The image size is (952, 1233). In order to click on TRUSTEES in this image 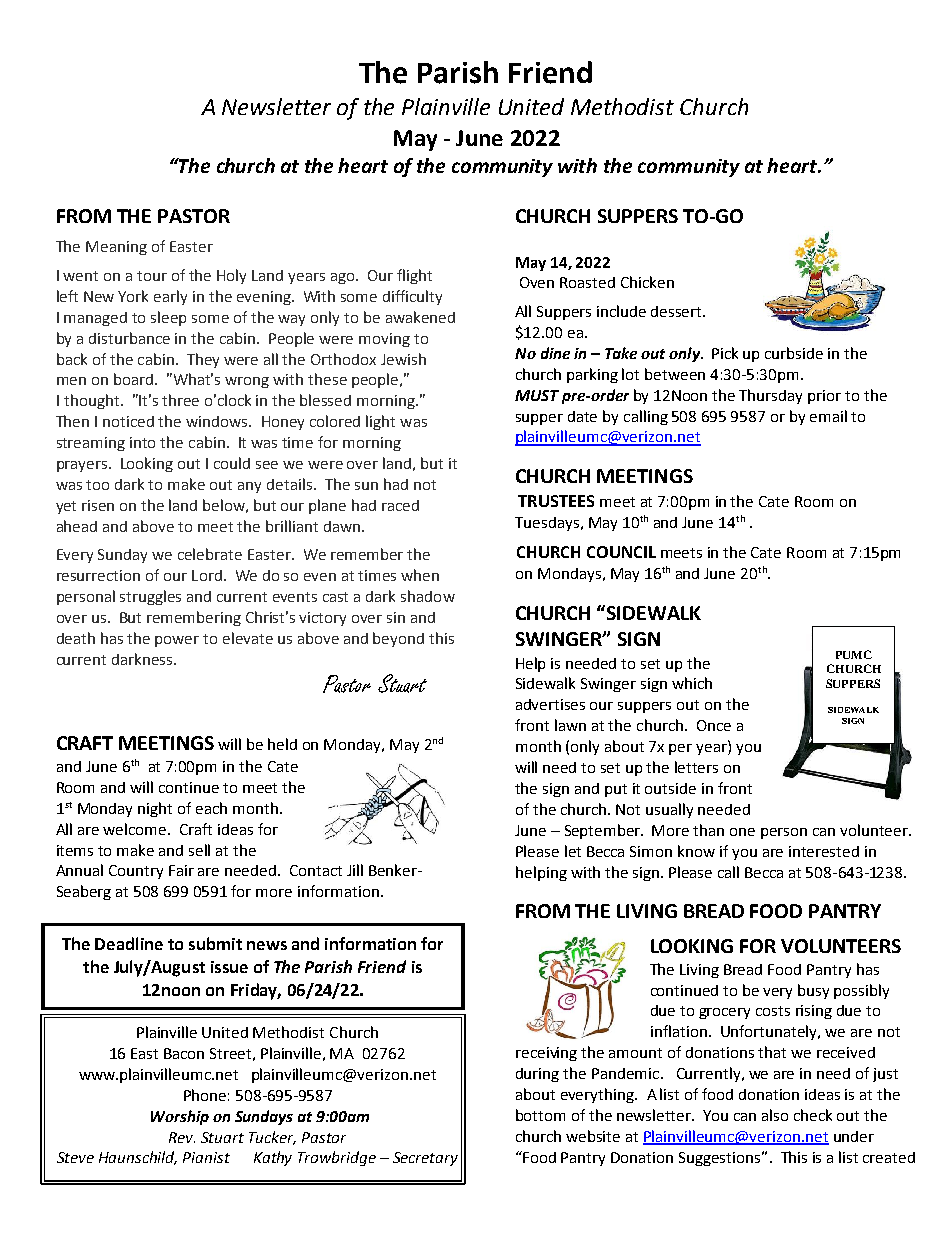, I will do `click(556, 501)`.
